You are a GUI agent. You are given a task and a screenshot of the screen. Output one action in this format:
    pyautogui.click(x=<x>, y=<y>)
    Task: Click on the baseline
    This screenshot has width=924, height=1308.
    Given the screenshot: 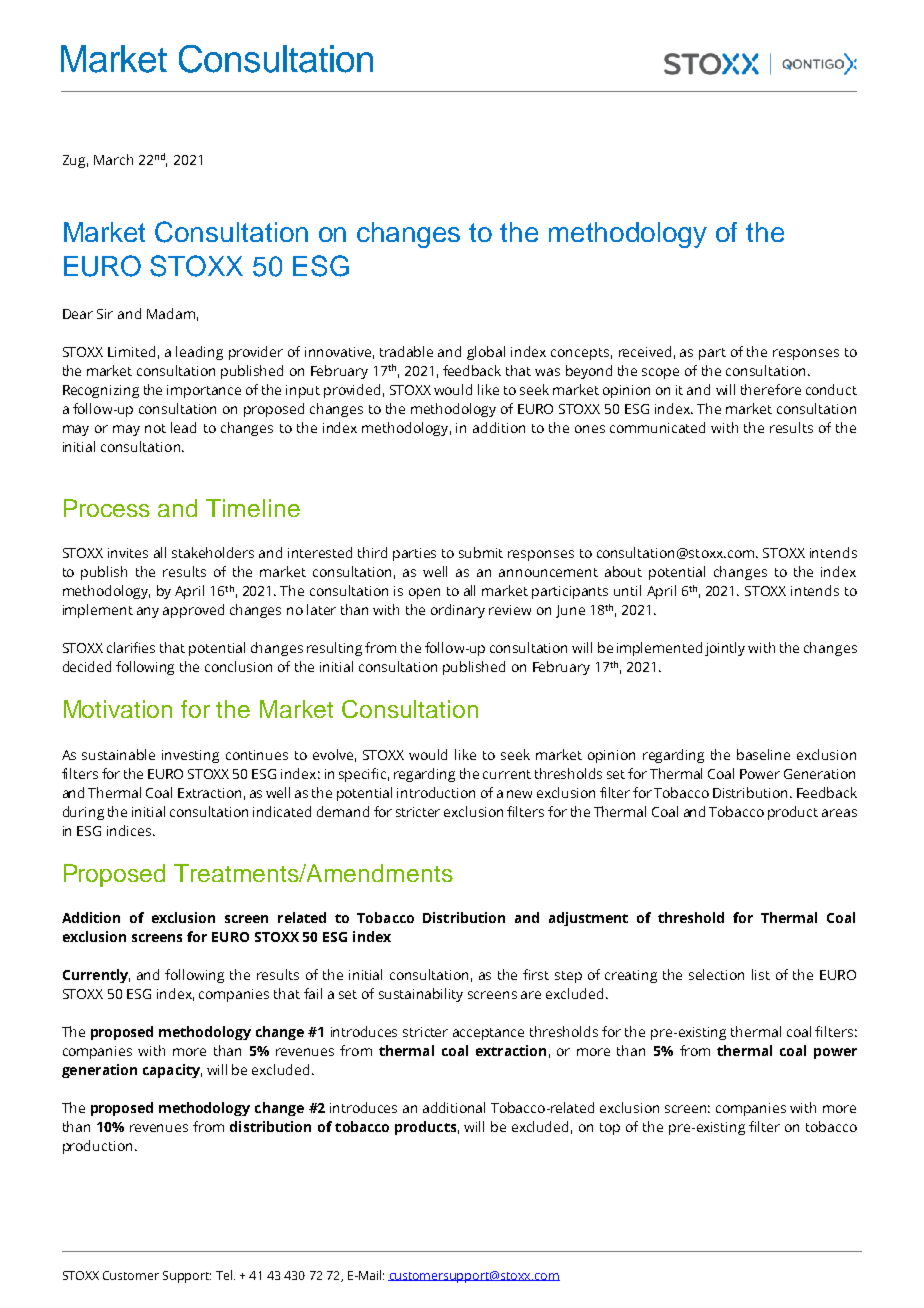 What is the action you would take?
    pyautogui.click(x=763, y=754)
